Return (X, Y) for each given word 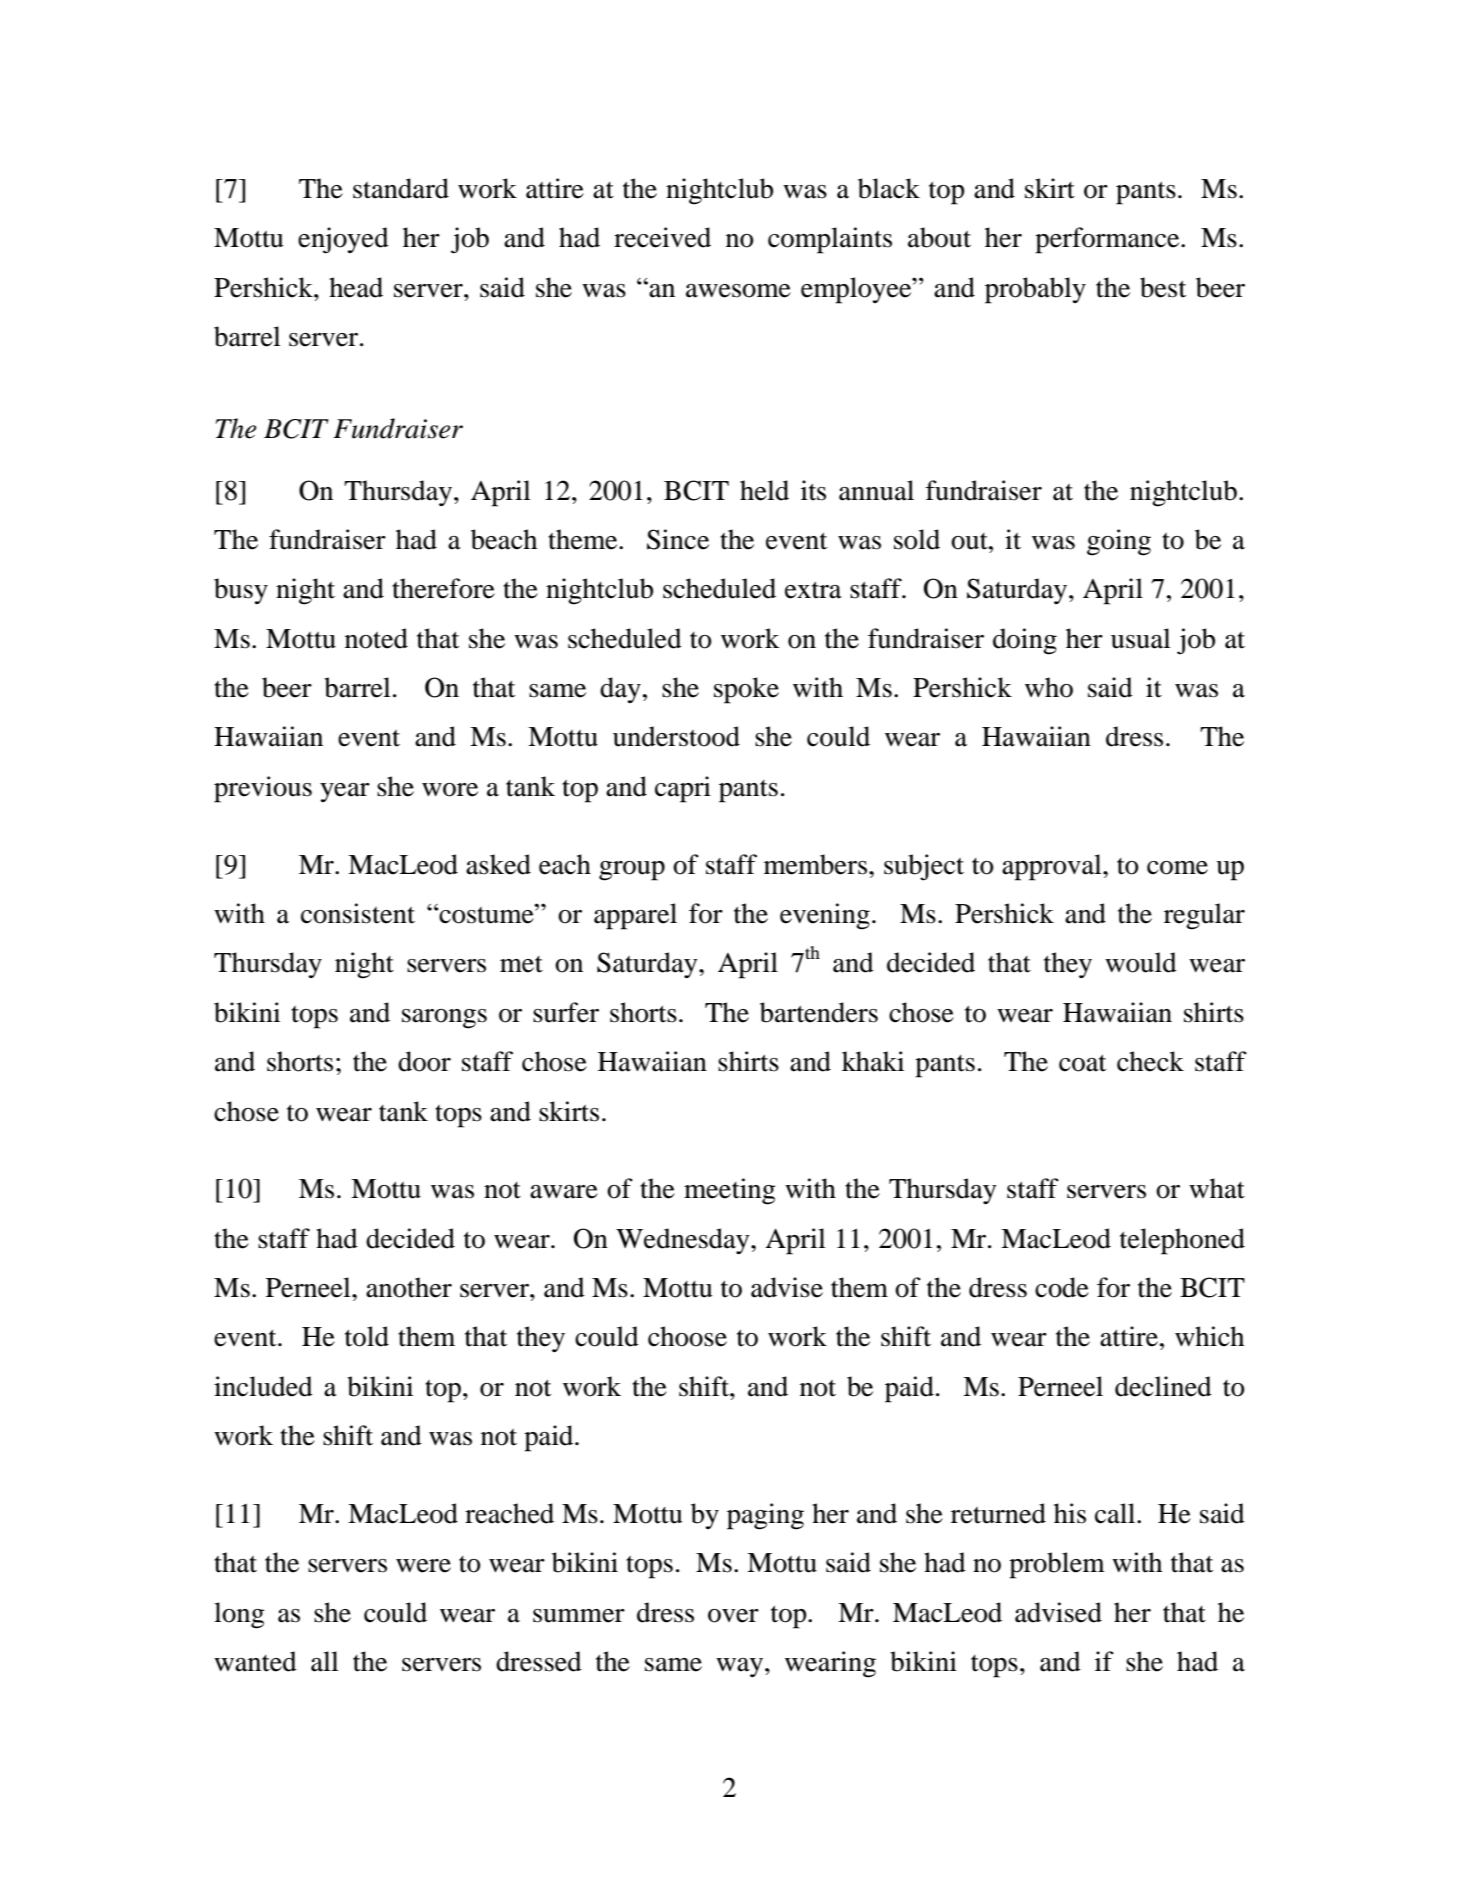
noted (376, 638)
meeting (730, 1191)
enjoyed (343, 240)
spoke (746, 690)
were (423, 1566)
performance (1108, 240)
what (1217, 1188)
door (424, 1061)
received (662, 237)
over (733, 1616)
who (1049, 687)
